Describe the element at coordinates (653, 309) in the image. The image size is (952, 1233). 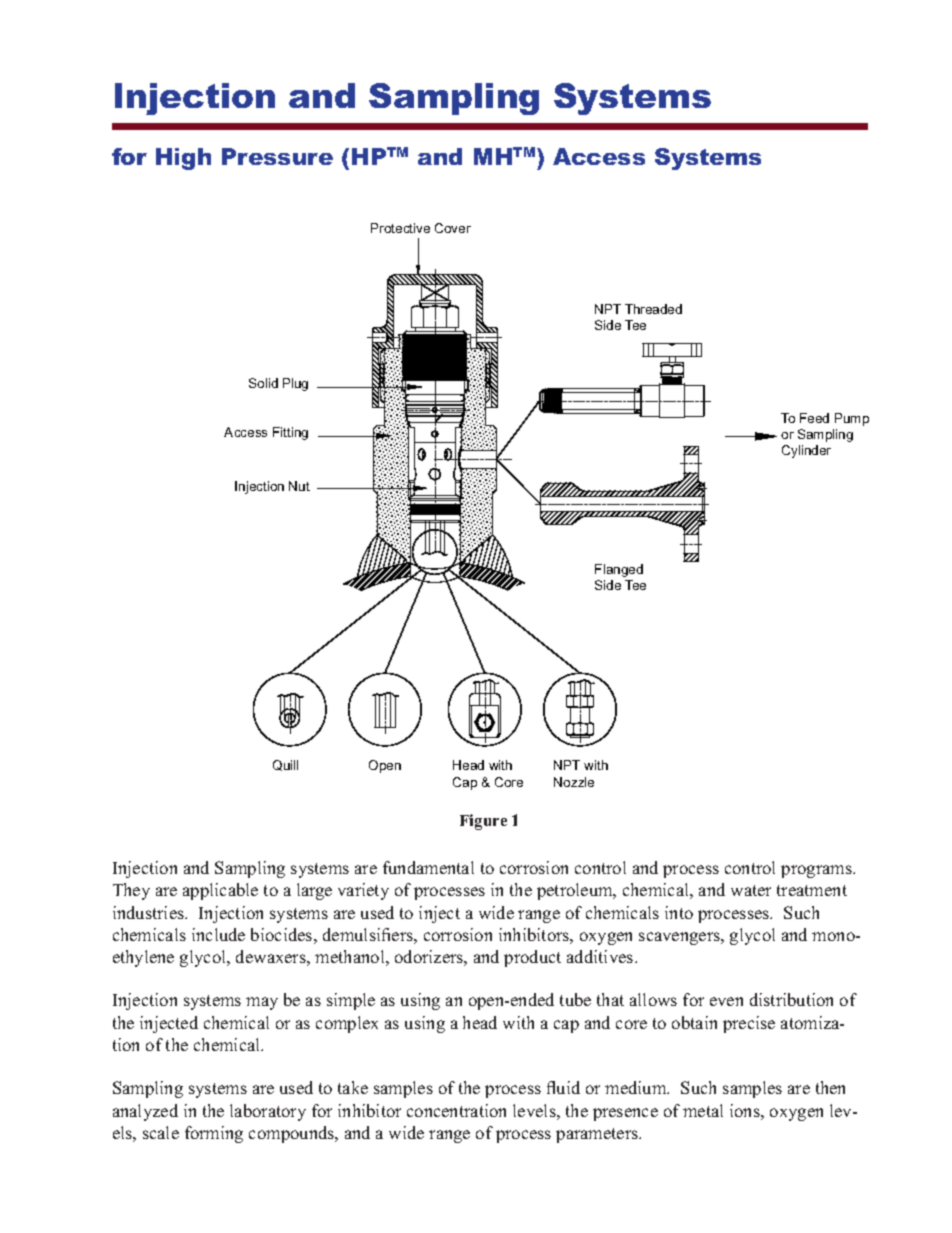
I see `Threaded` at that location.
